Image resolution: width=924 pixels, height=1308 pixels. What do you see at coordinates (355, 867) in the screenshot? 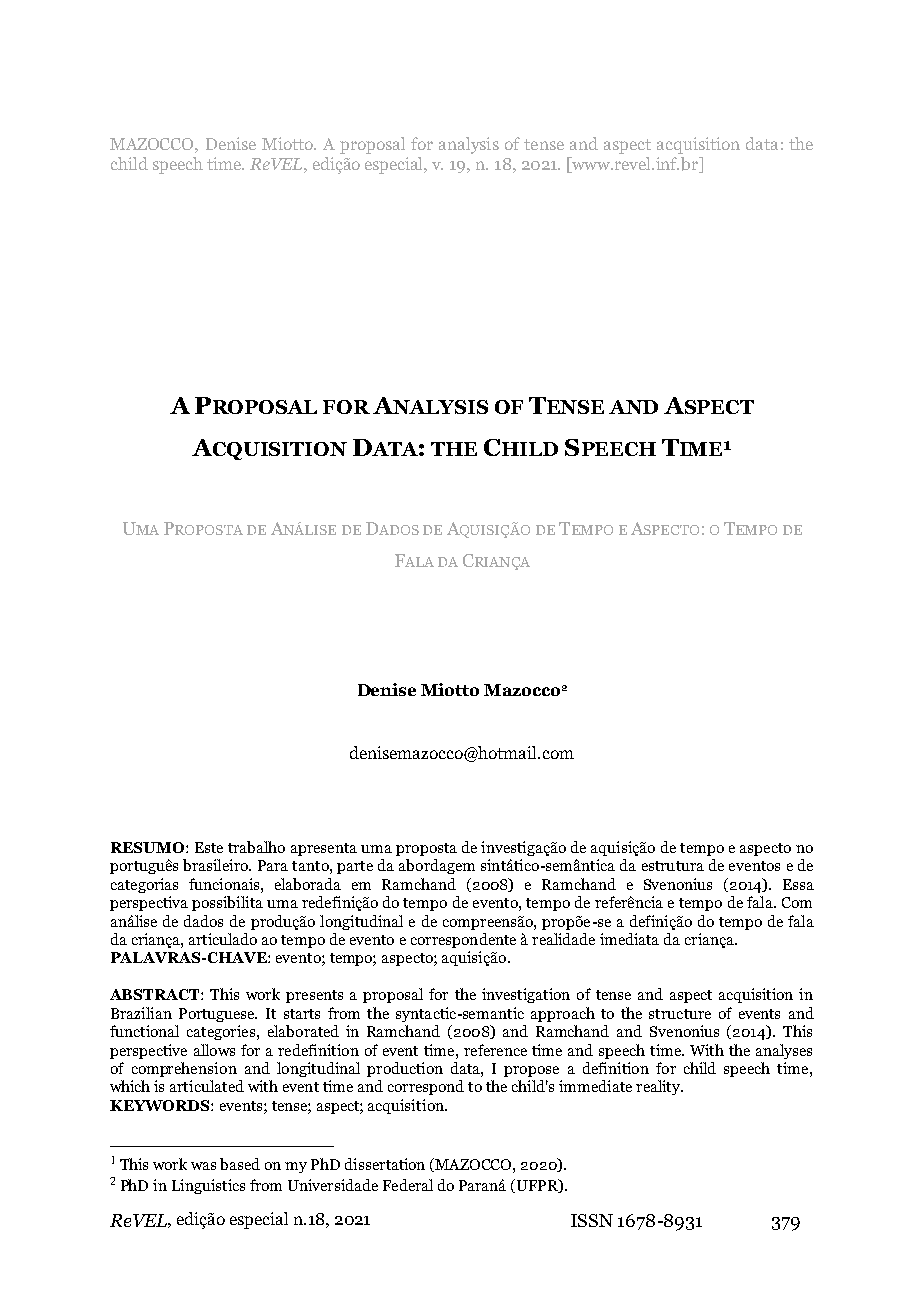
I see `parte` at bounding box center [355, 867].
